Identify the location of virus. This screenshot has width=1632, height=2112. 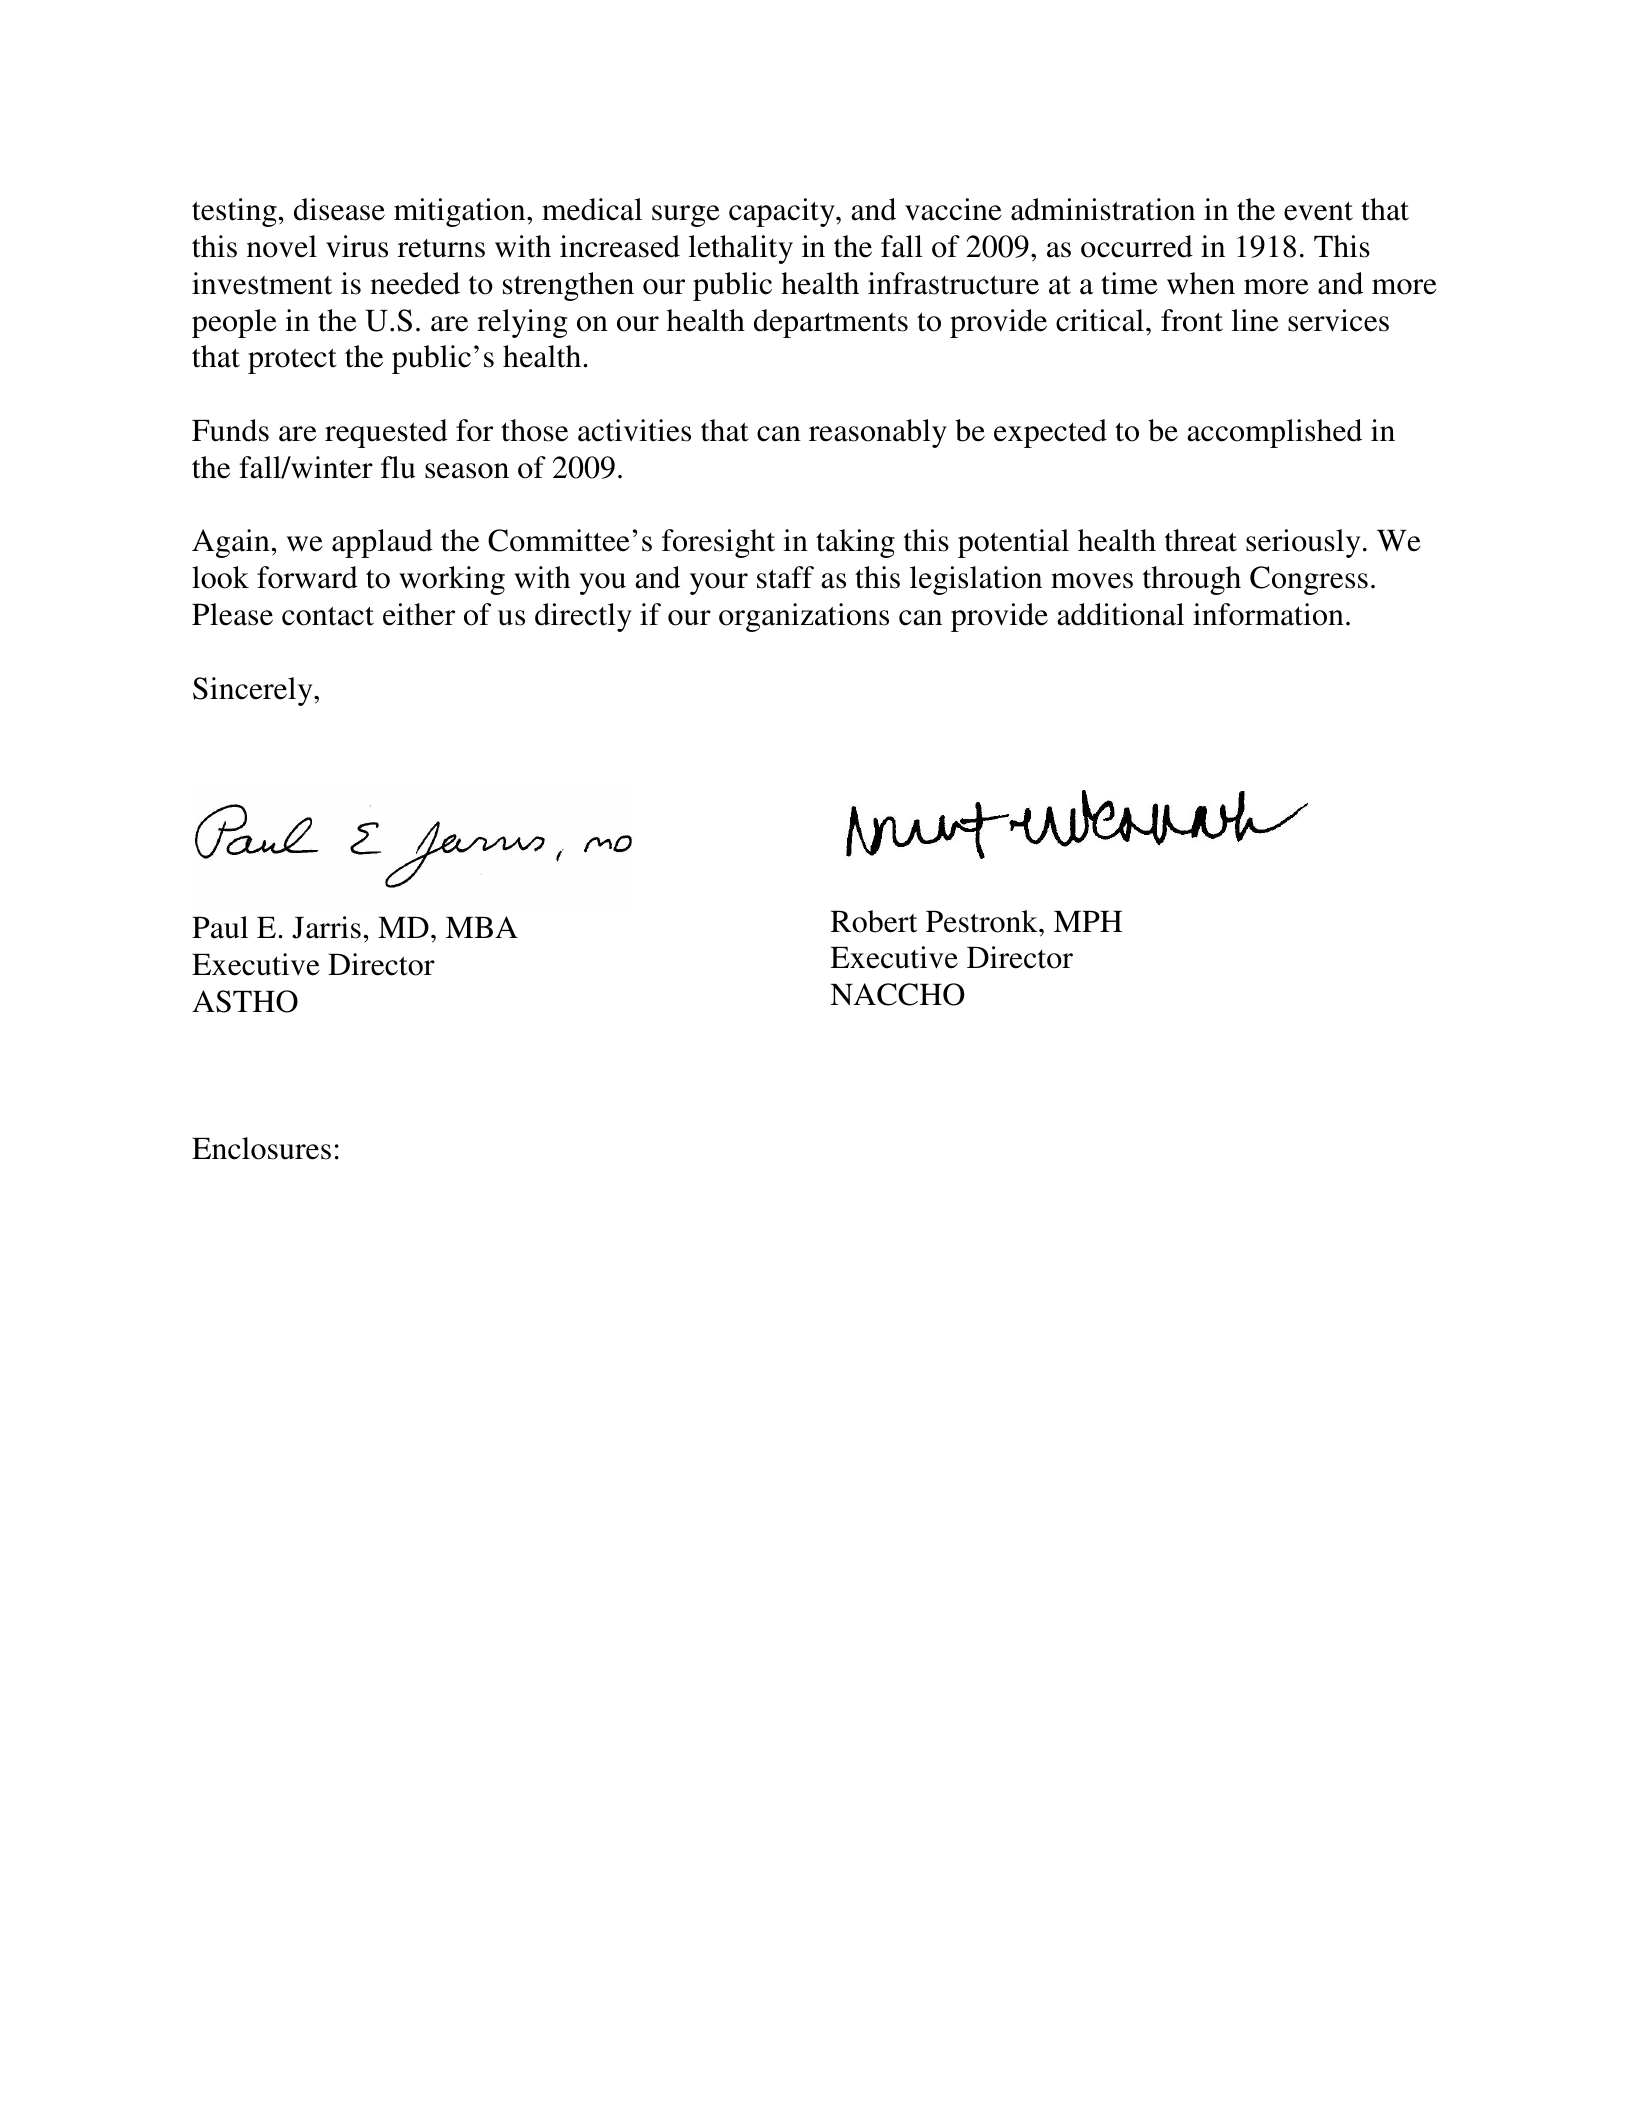
(357, 246).
